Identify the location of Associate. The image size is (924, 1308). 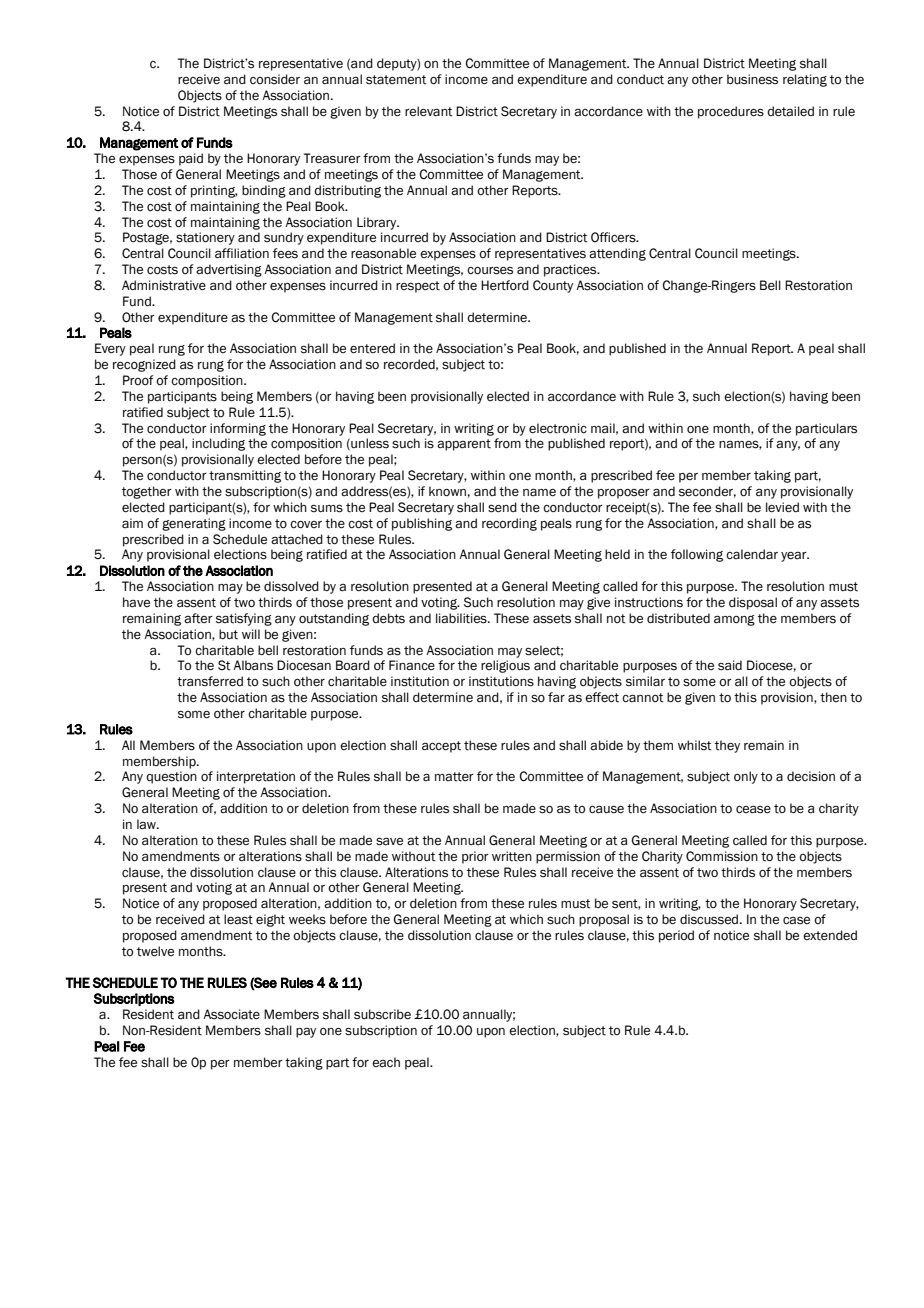
(231, 1014).
